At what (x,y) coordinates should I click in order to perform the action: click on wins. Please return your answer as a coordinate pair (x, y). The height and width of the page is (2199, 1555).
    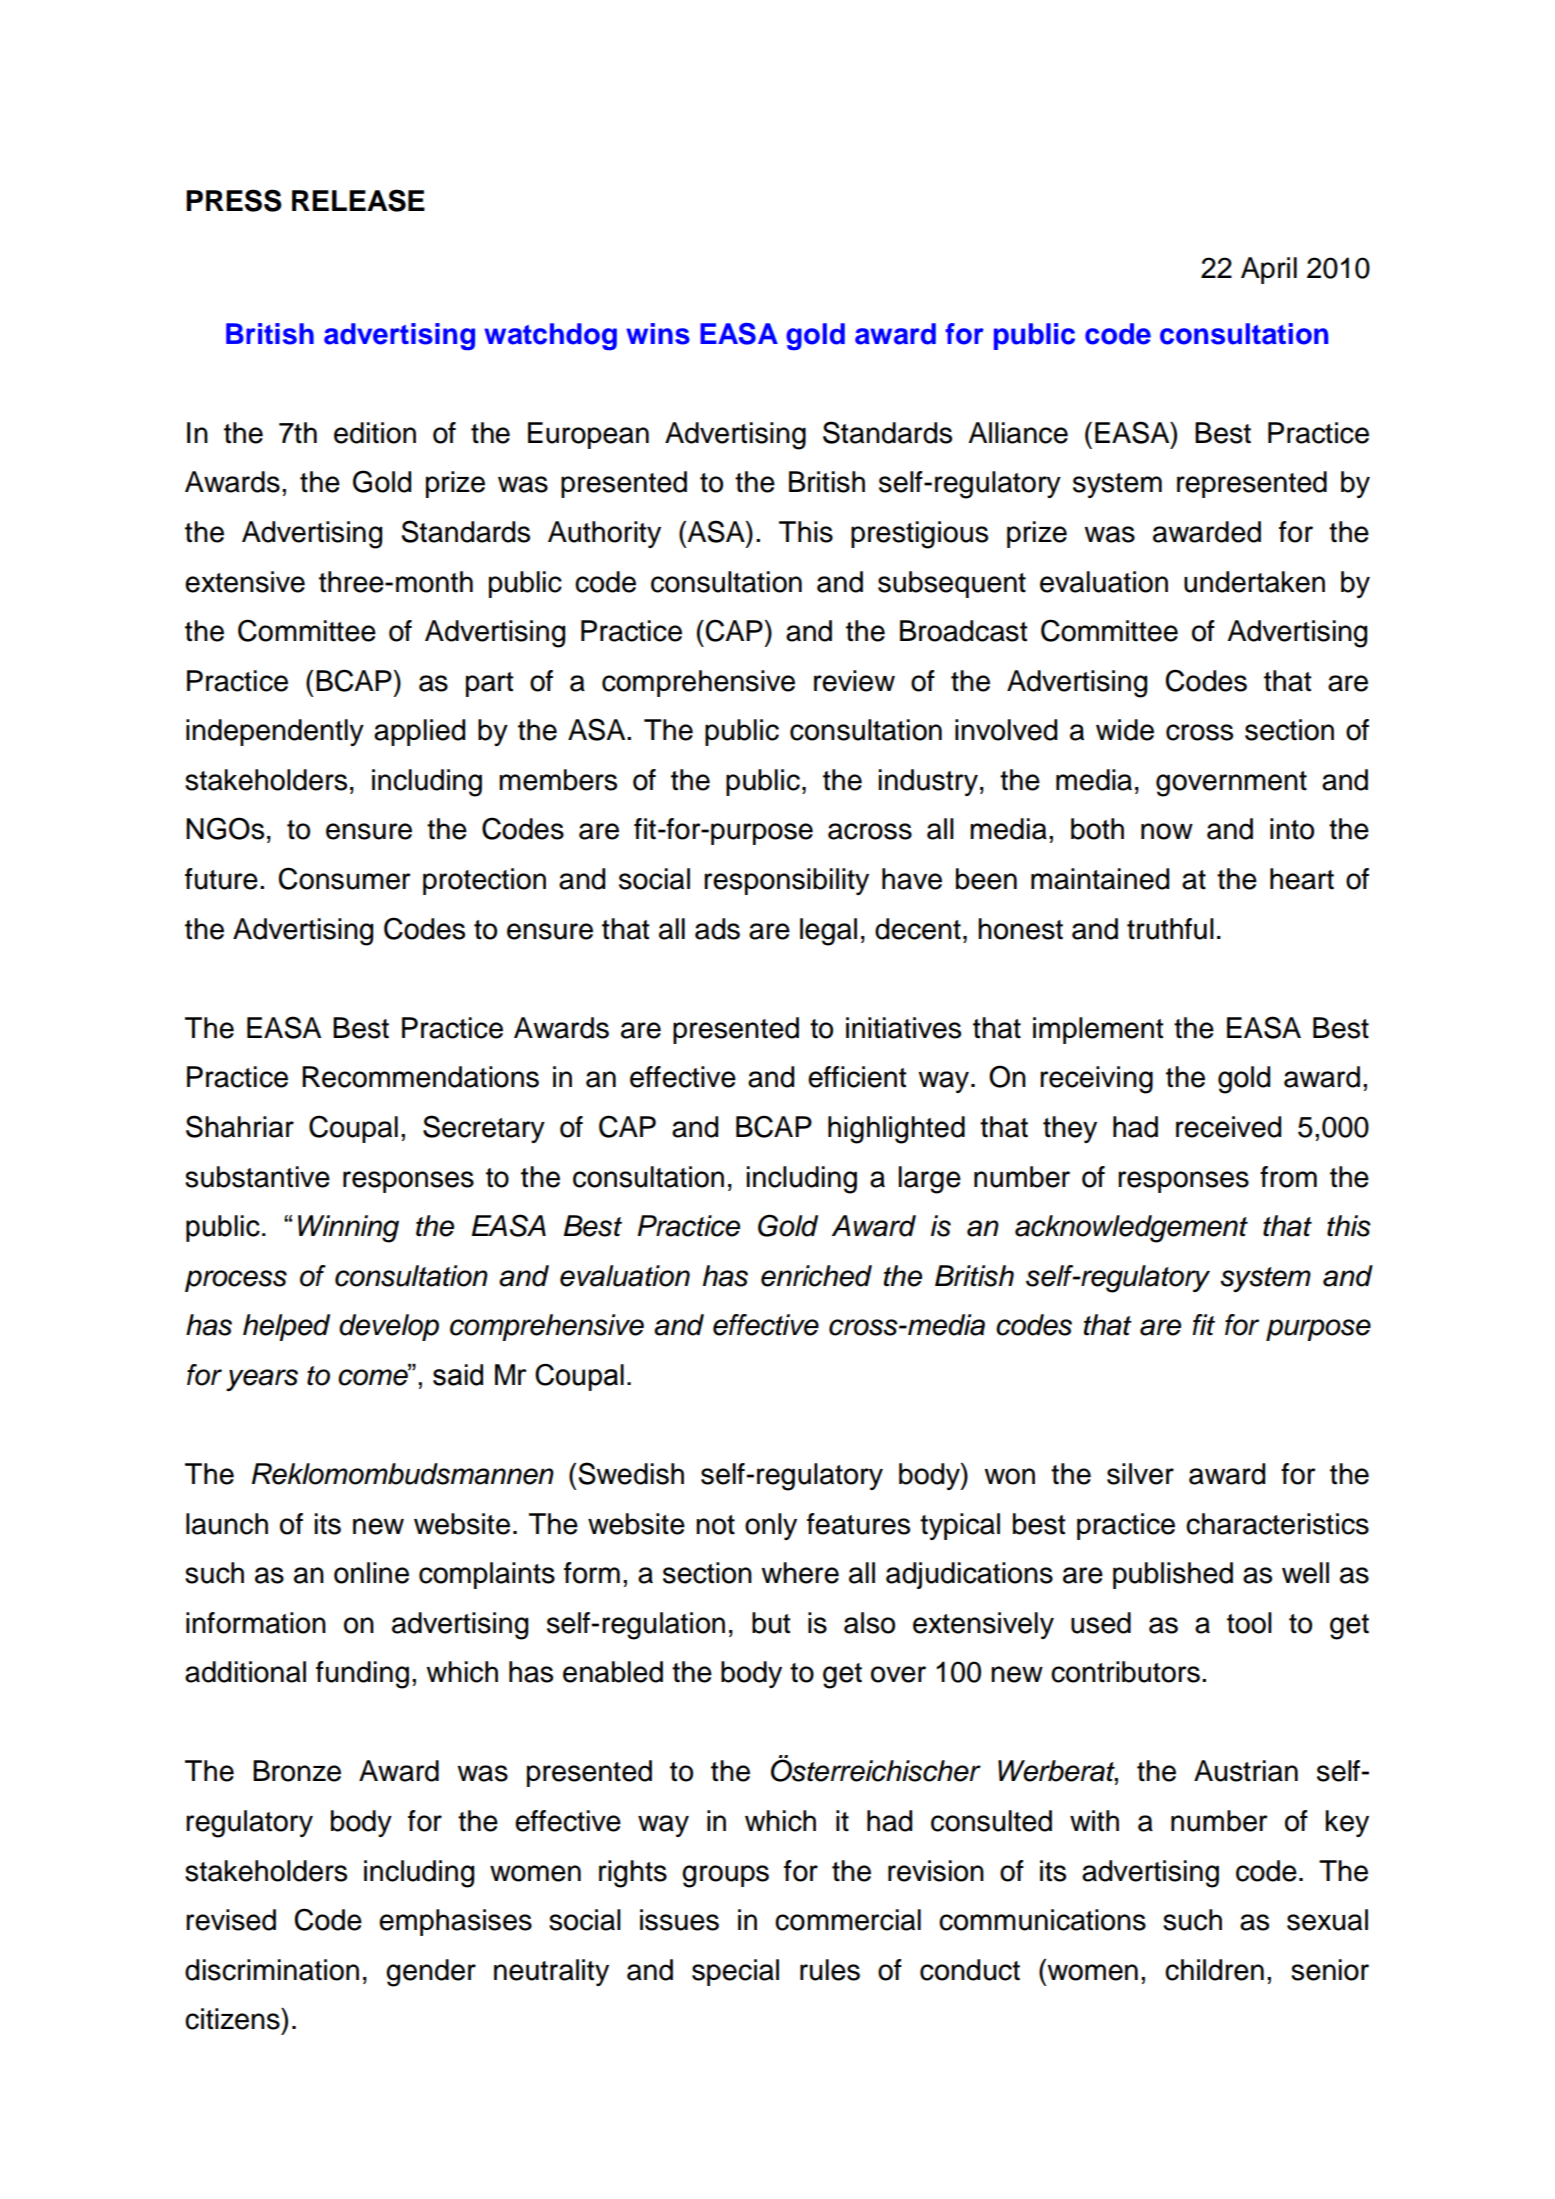
    Looking at the image, I should click on (658, 334).
